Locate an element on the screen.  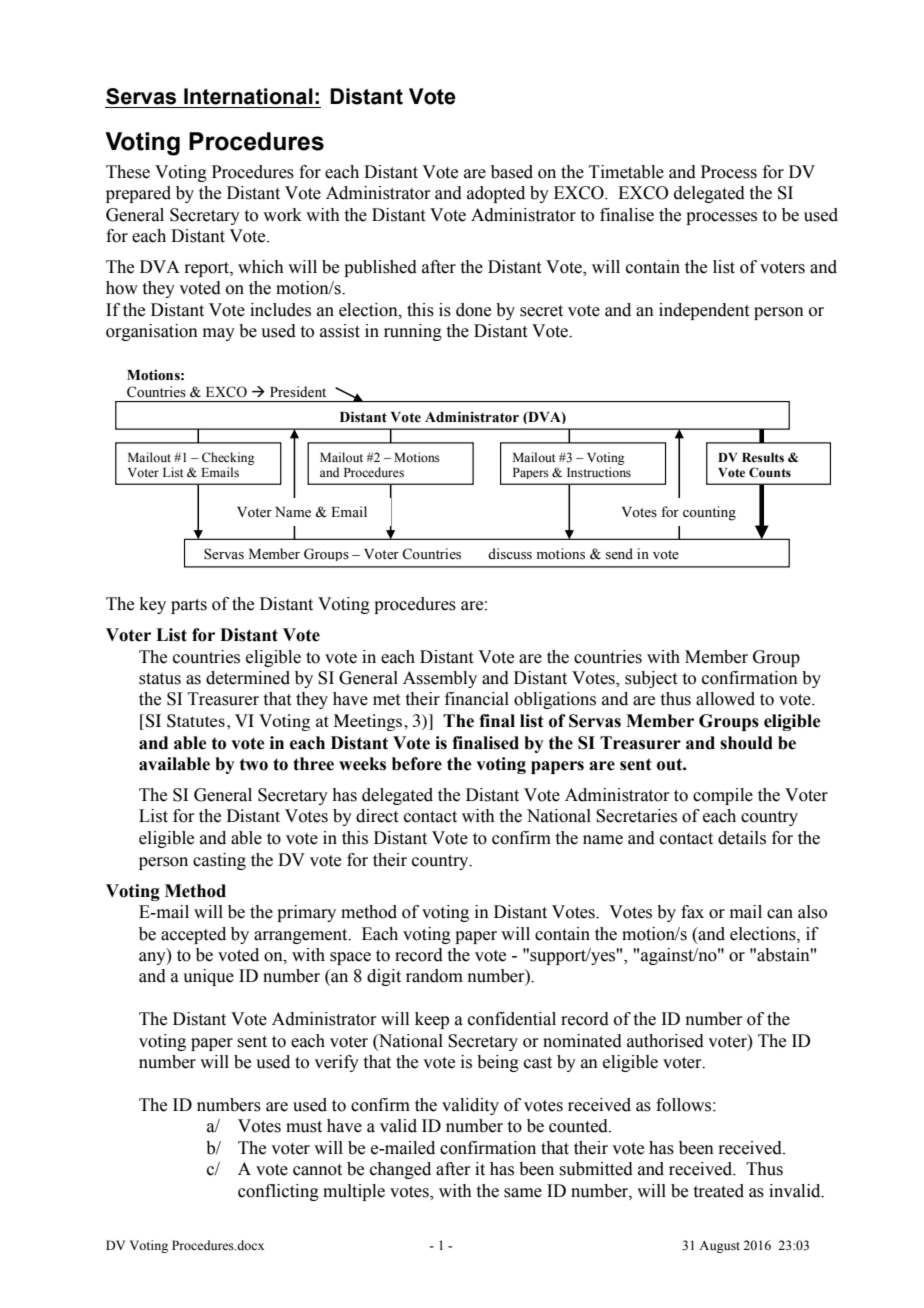
conflicting is located at coordinates (278, 1192).
